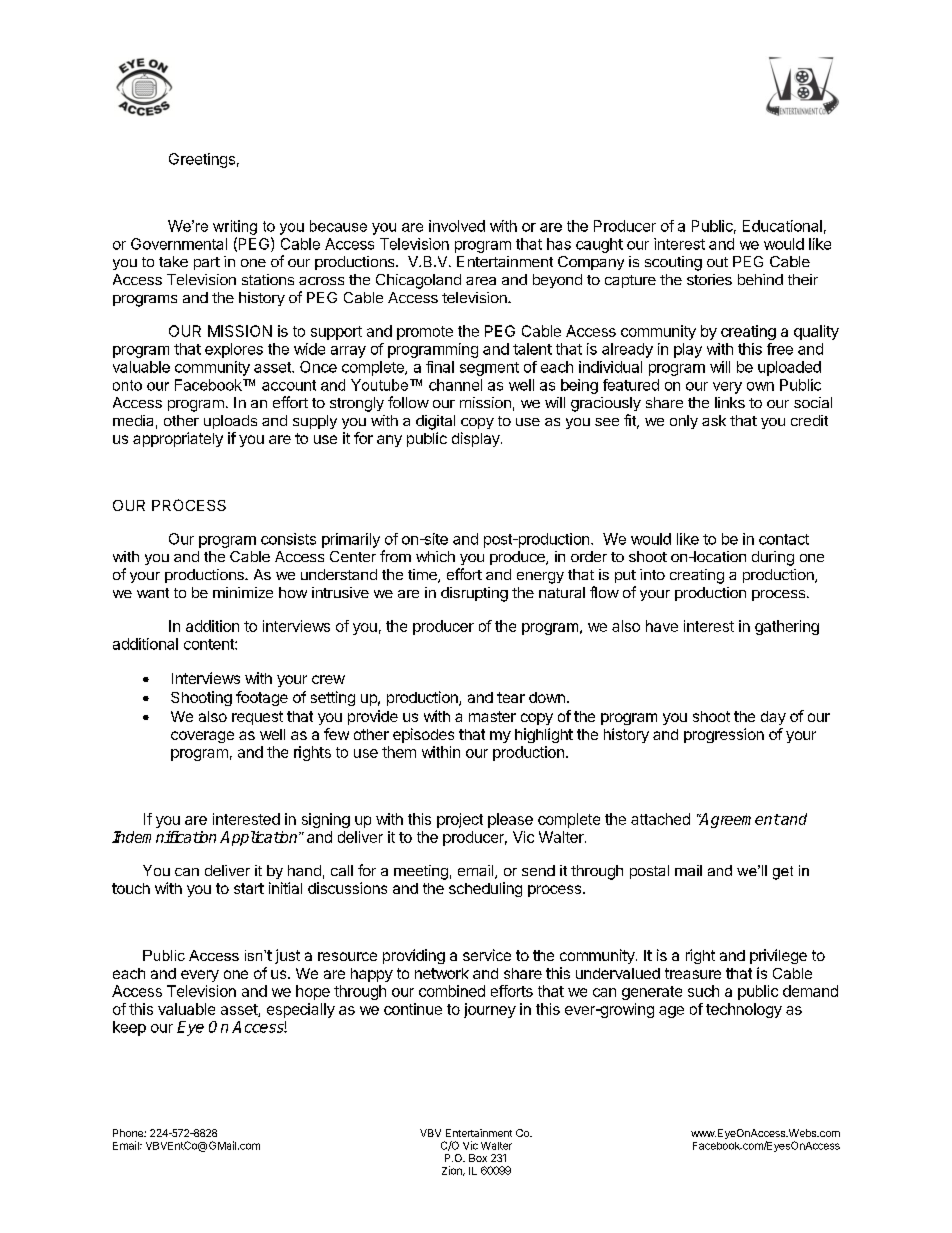  What do you see at coordinates (129, 1028) in the page?
I see `keep` at bounding box center [129, 1028].
